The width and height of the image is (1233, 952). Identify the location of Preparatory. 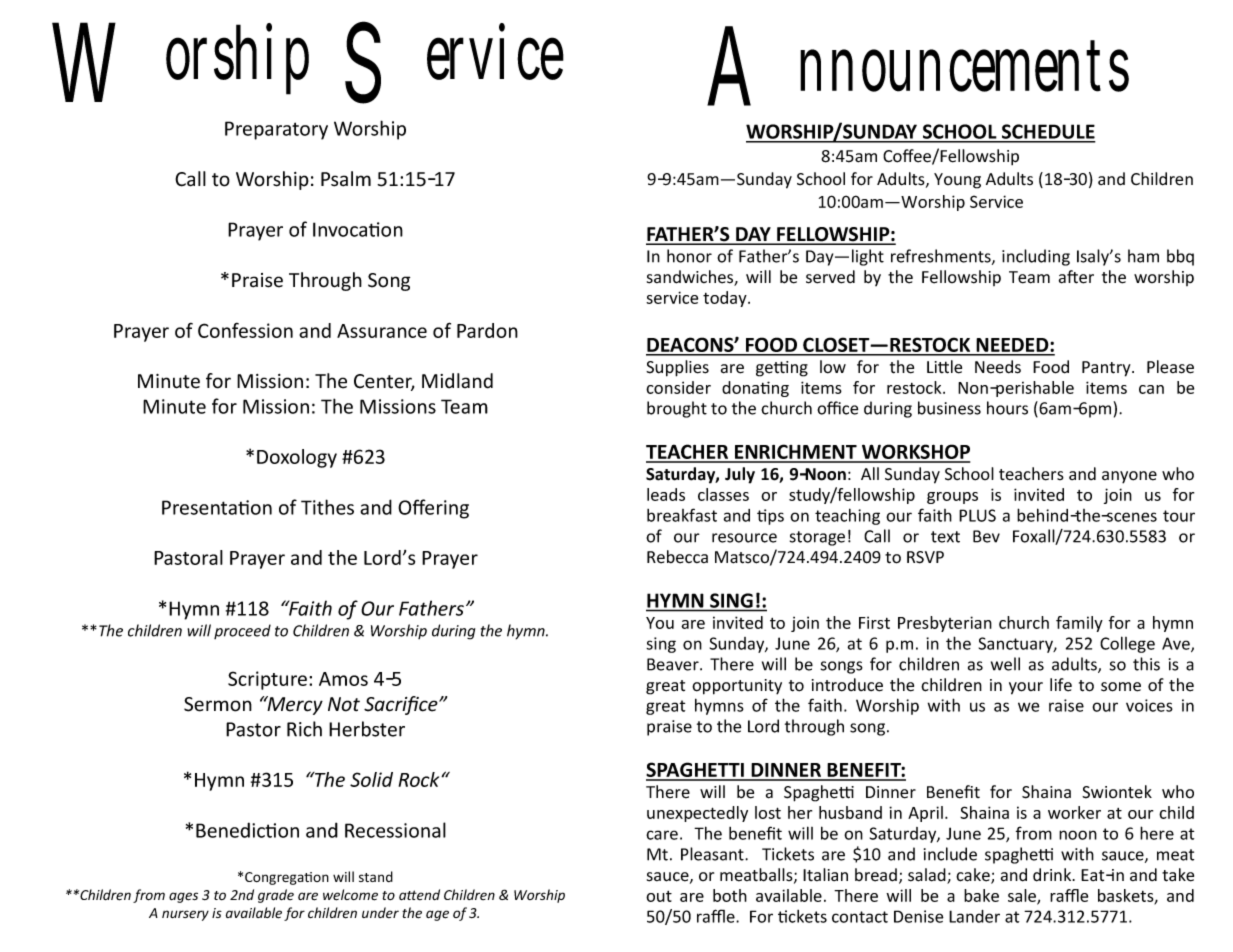
(276, 130).
